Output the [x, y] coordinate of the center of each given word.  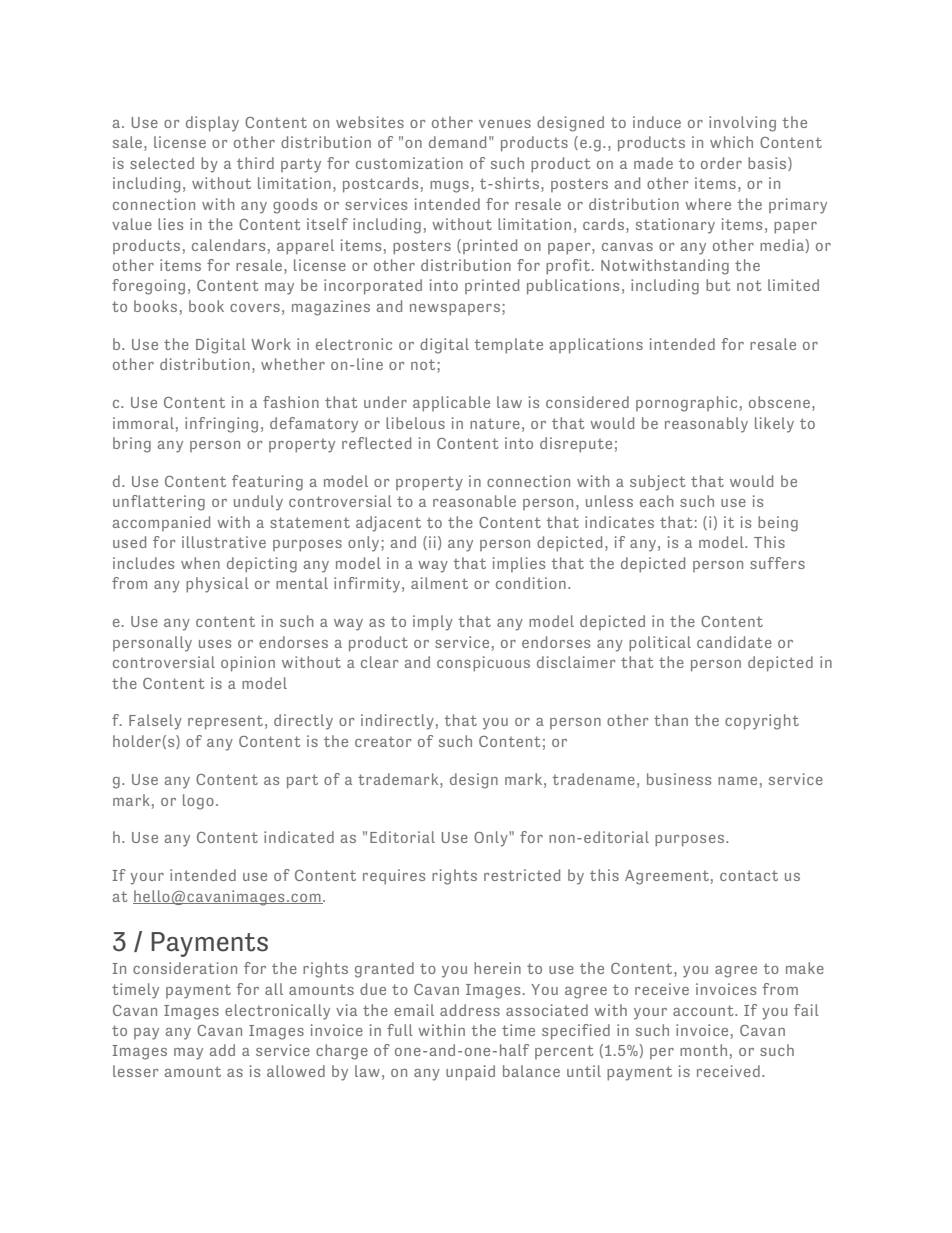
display [212, 124]
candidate [734, 642]
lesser [136, 1071]
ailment [439, 583]
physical [217, 585]
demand [458, 142]
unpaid [470, 1073]
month [703, 1050]
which [731, 142]
